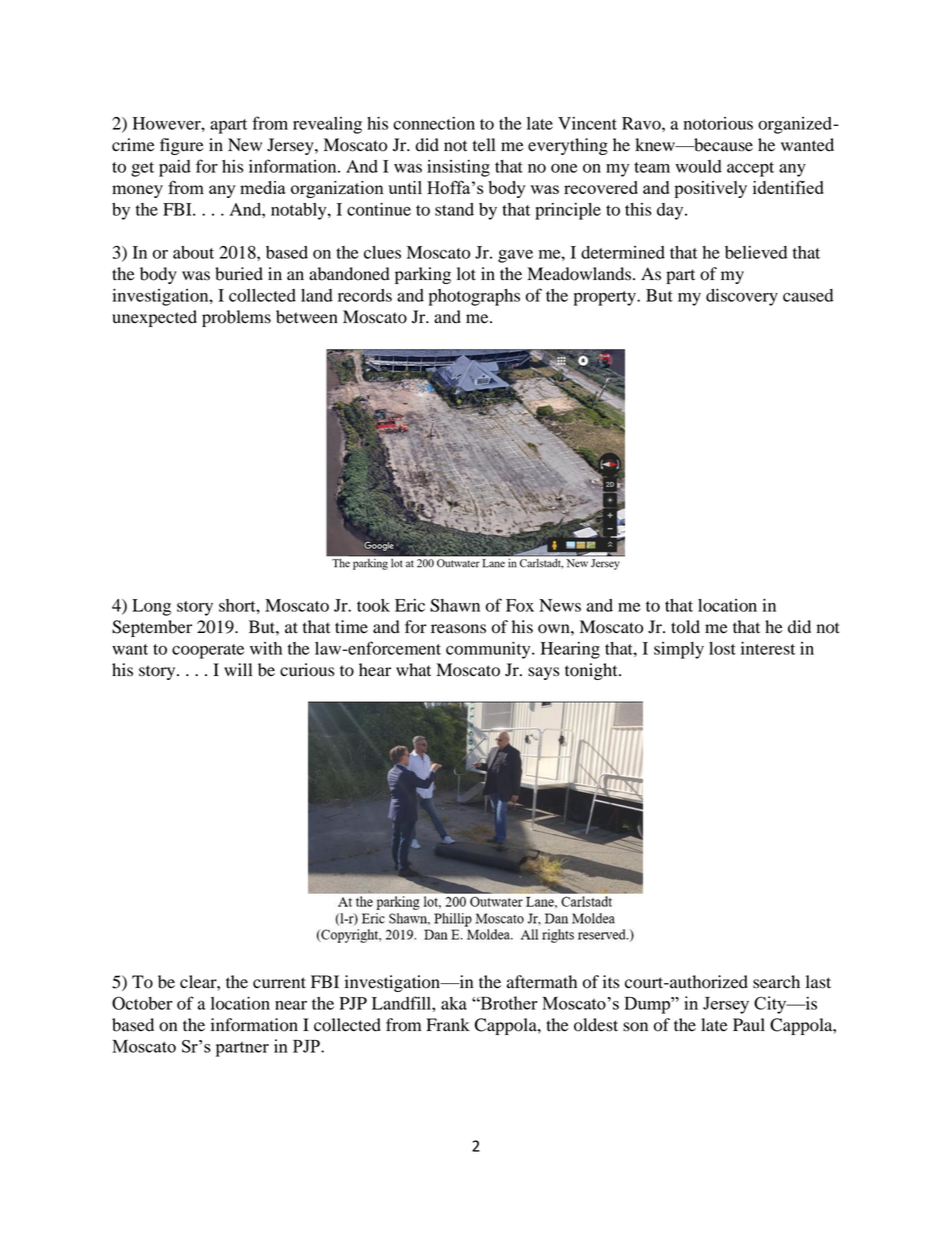  What do you see at coordinates (236, 318) in the screenshot?
I see `problems` at bounding box center [236, 318].
